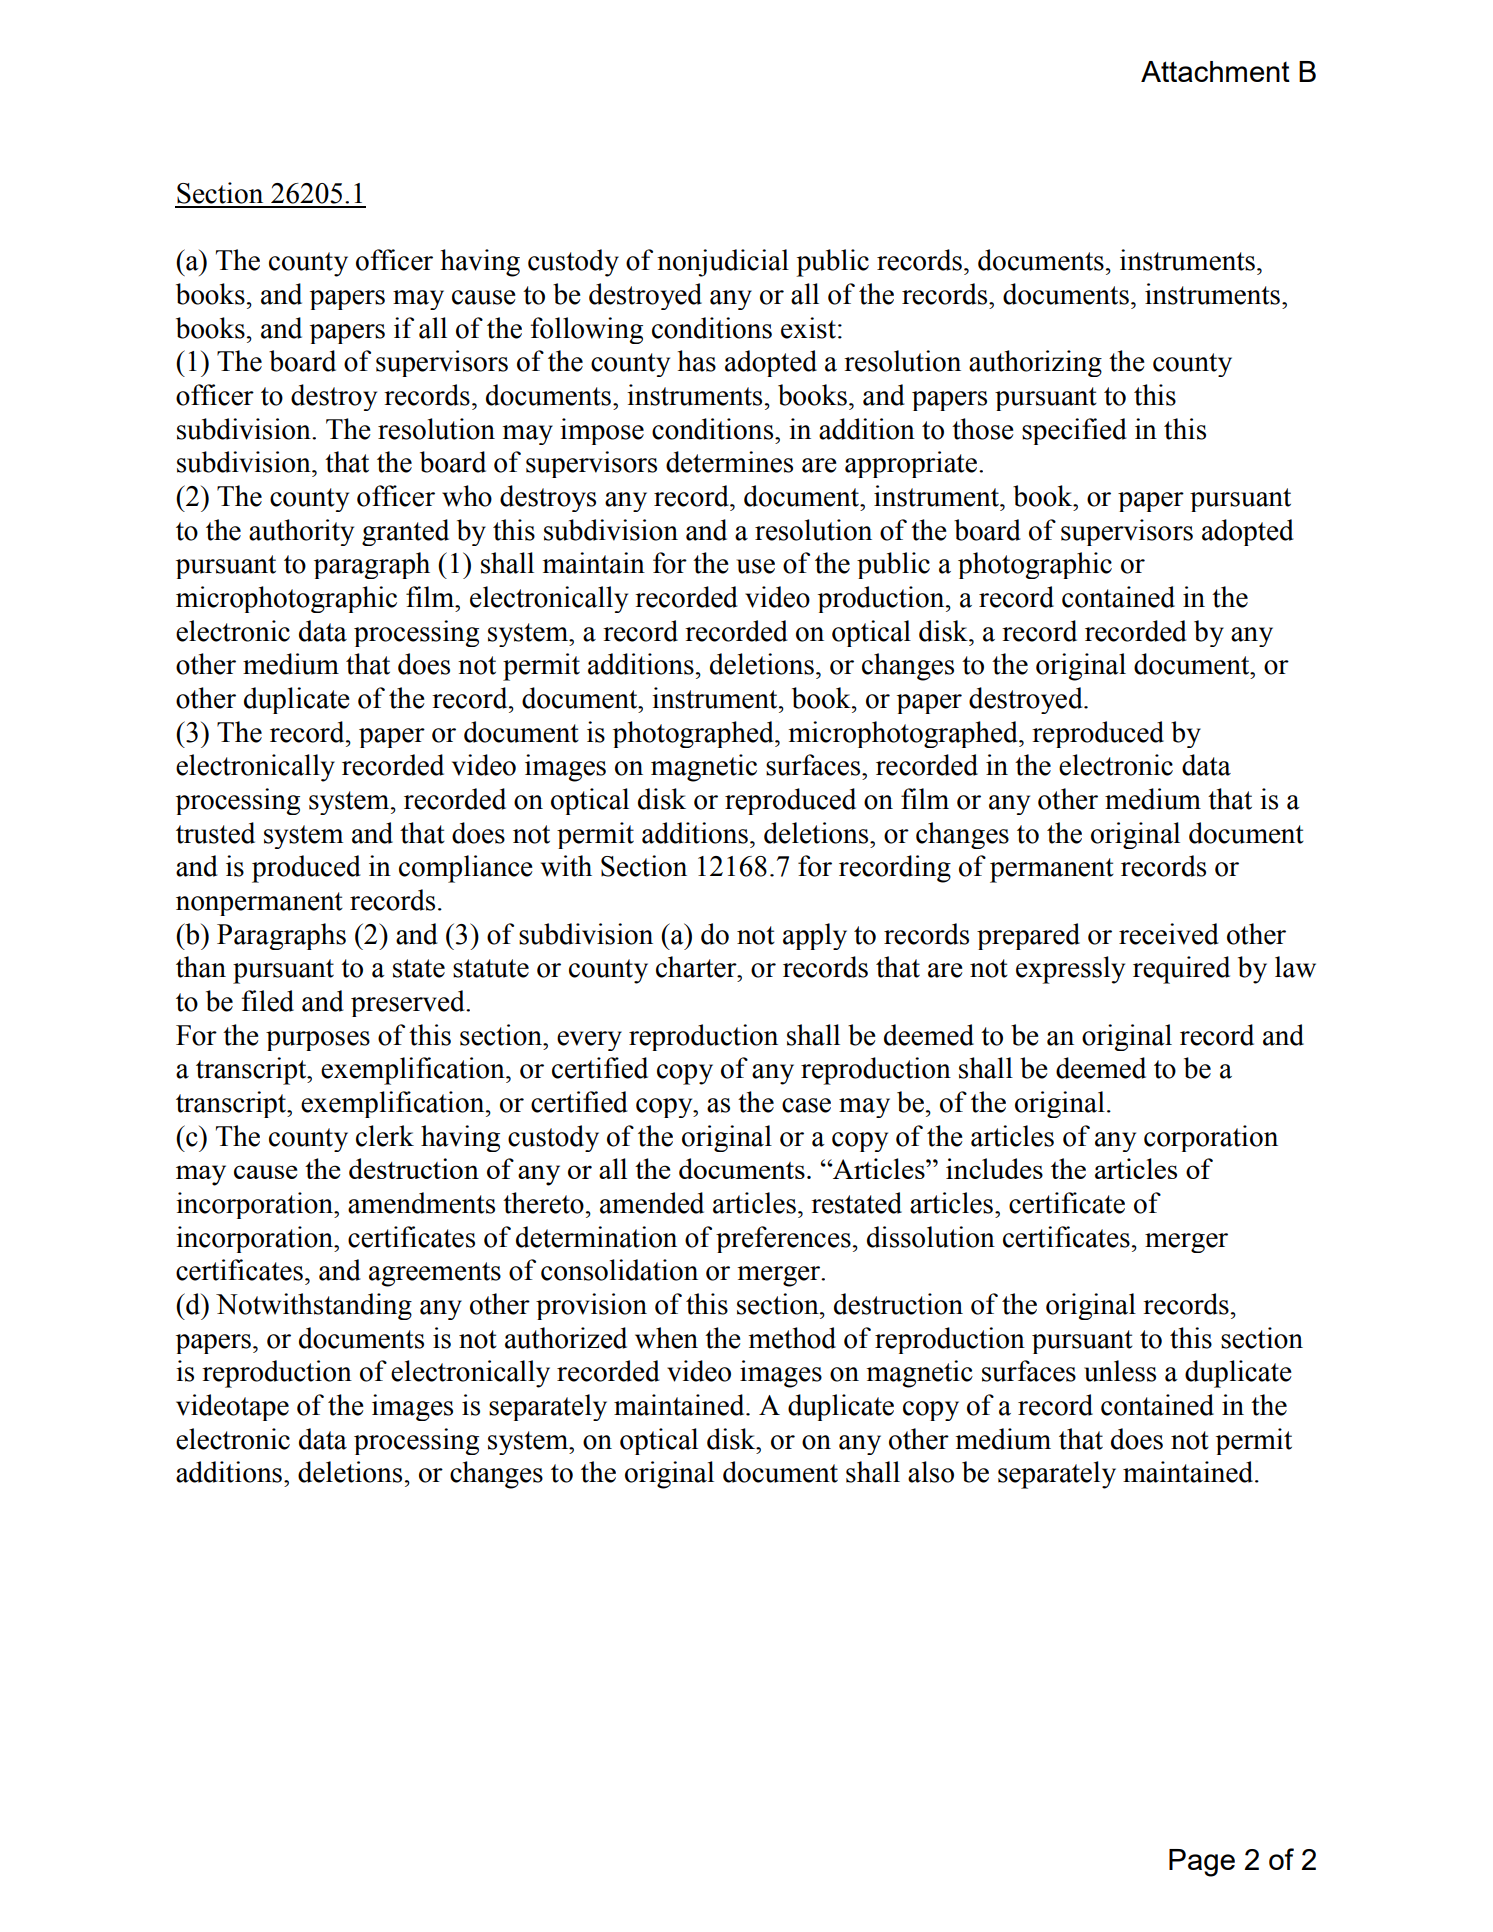 Image resolution: width=1493 pixels, height=1932 pixels. What do you see at coordinates (466, 869) in the document?
I see `compliance` at bounding box center [466, 869].
